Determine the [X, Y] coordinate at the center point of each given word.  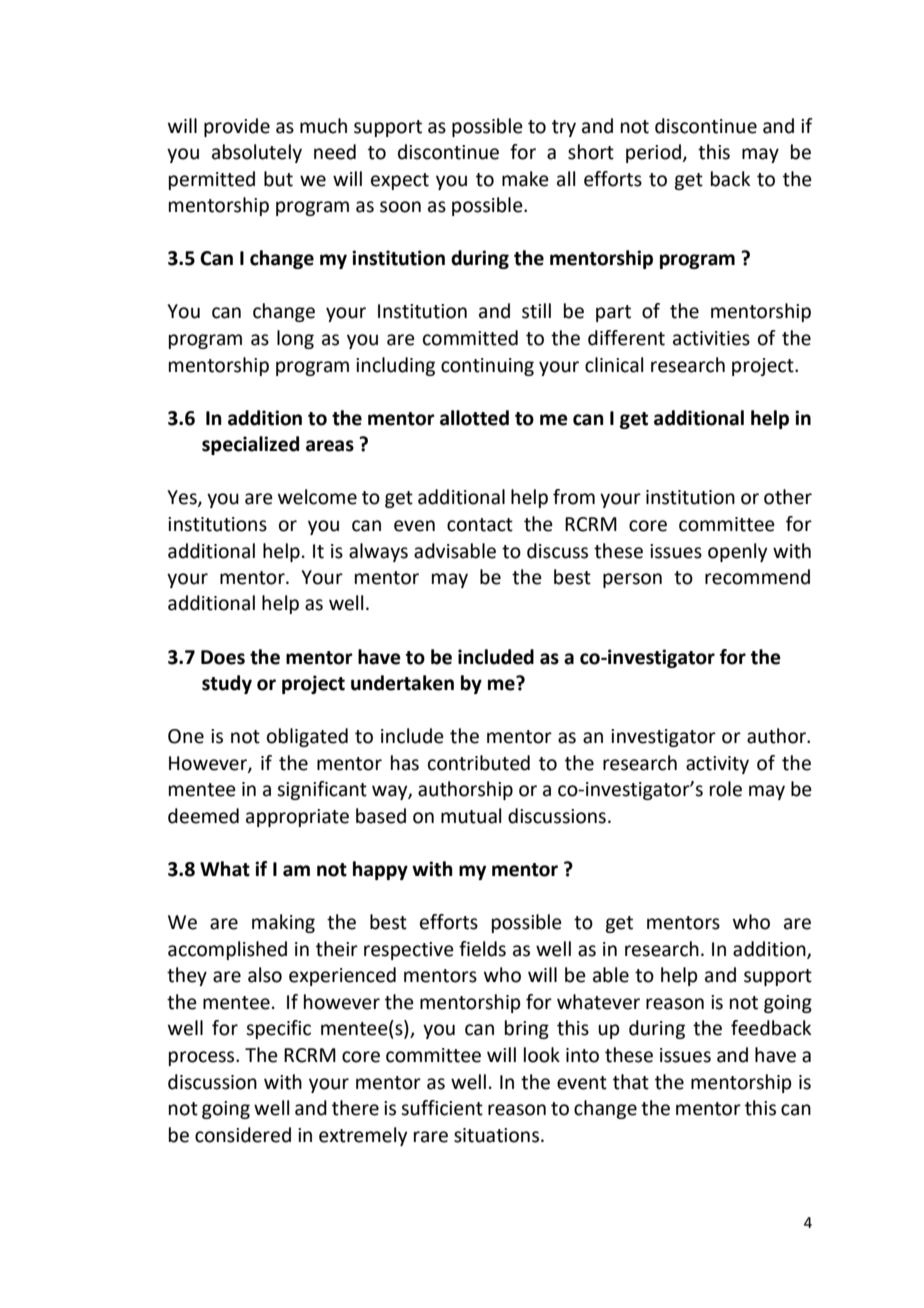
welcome [317, 497]
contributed [479, 763]
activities [711, 338]
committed [470, 338]
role [726, 789]
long [295, 339]
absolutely [257, 153]
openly [737, 552]
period [653, 153]
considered [243, 1135]
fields [482, 949]
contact [480, 525]
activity [717, 765]
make [525, 179]
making [283, 923]
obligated [307, 737]
